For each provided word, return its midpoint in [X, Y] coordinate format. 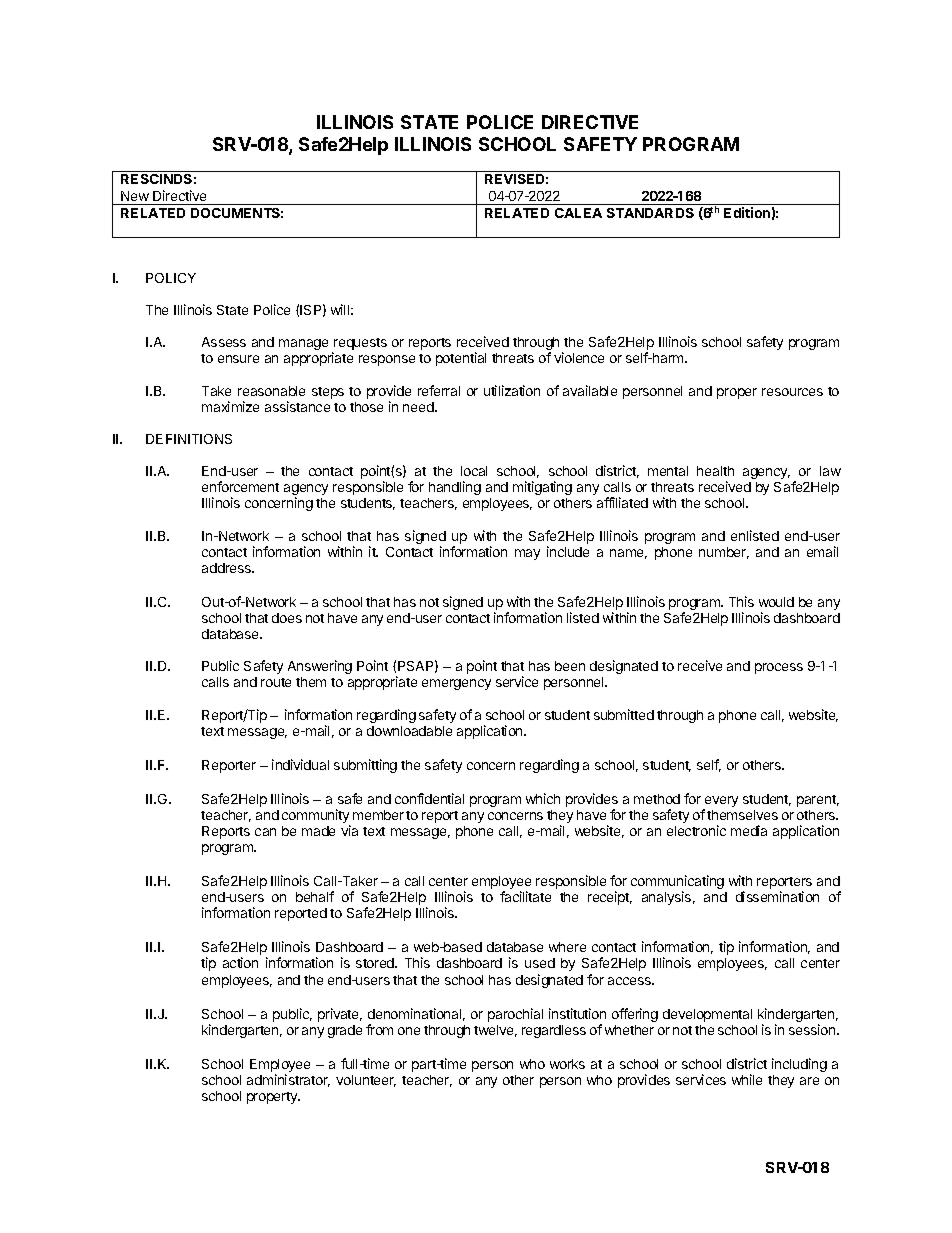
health [715, 471]
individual [300, 764]
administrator [288, 1080]
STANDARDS [650, 213]
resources [792, 392]
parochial [515, 1015]
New [135, 196]
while [747, 1079]
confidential [429, 798]
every [720, 803]
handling [455, 488]
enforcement [240, 486]
